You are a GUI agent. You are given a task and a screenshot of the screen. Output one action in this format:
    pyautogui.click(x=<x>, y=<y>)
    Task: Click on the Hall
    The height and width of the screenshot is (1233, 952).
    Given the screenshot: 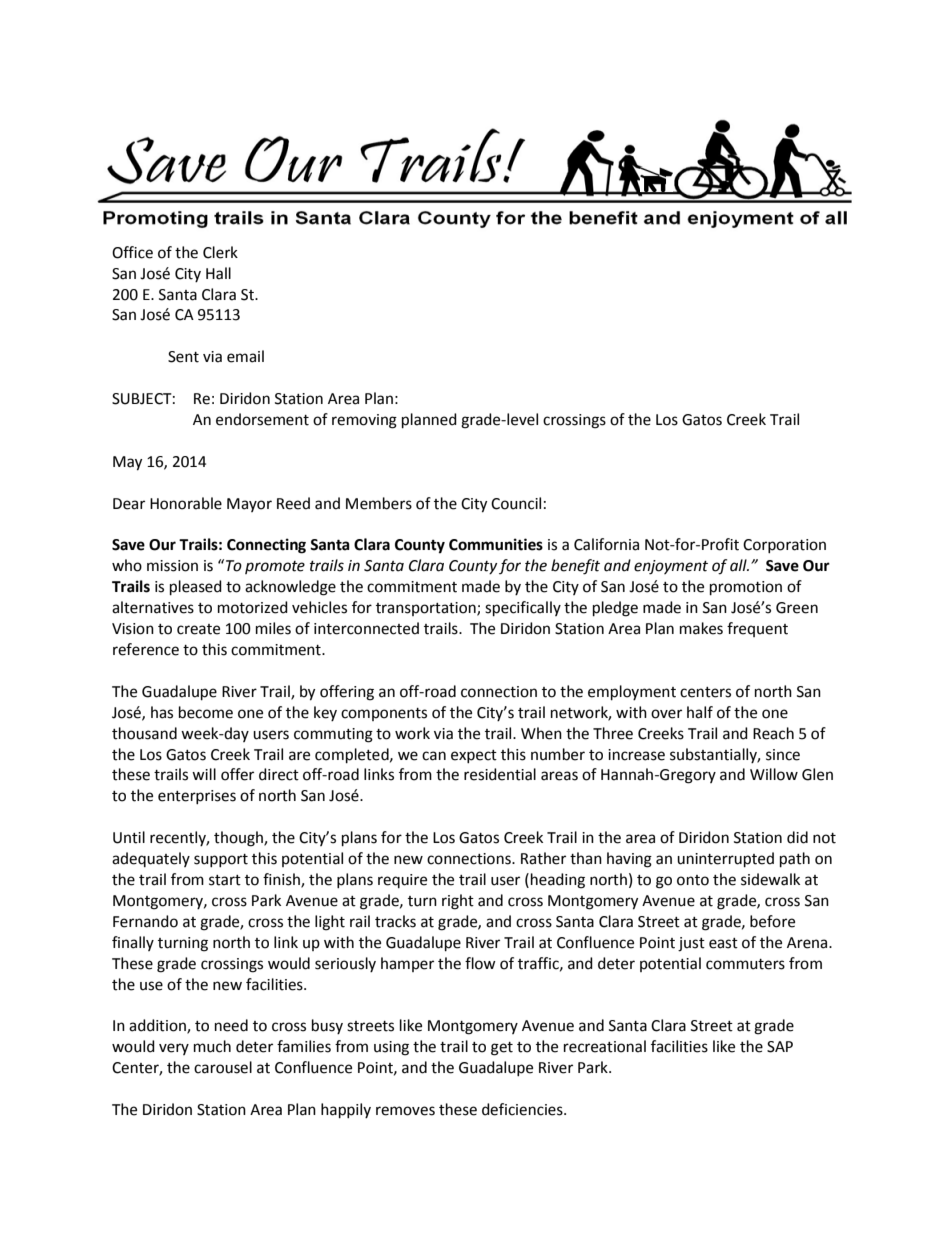 What is the action you would take?
    pyautogui.click(x=218, y=273)
